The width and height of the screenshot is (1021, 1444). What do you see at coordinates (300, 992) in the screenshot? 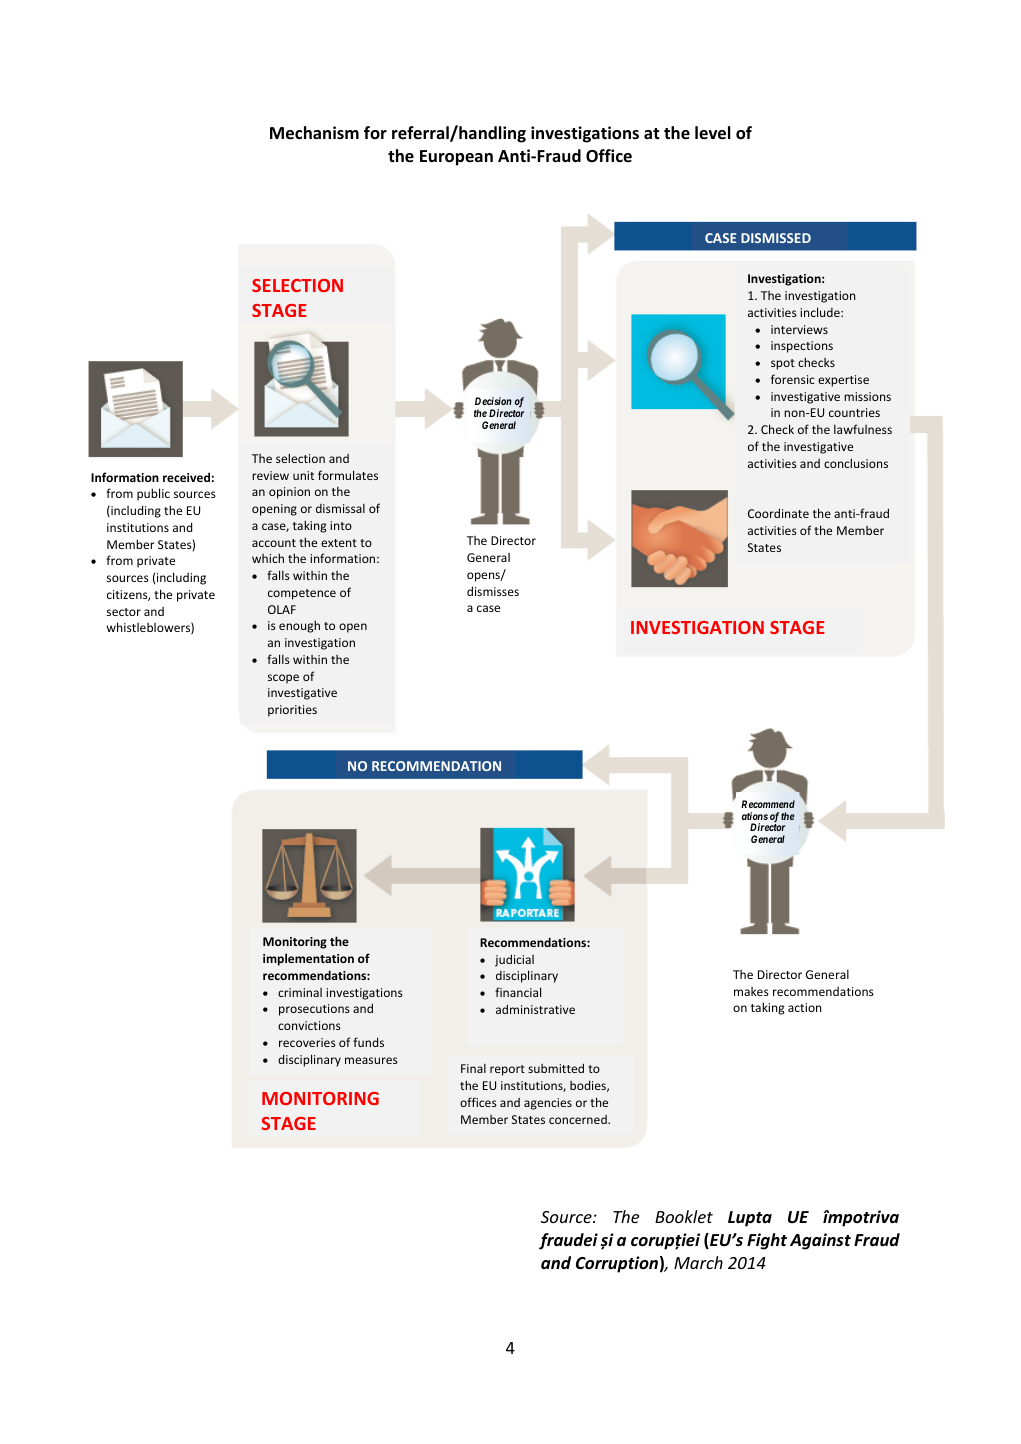
I see `criminal` at bounding box center [300, 992].
